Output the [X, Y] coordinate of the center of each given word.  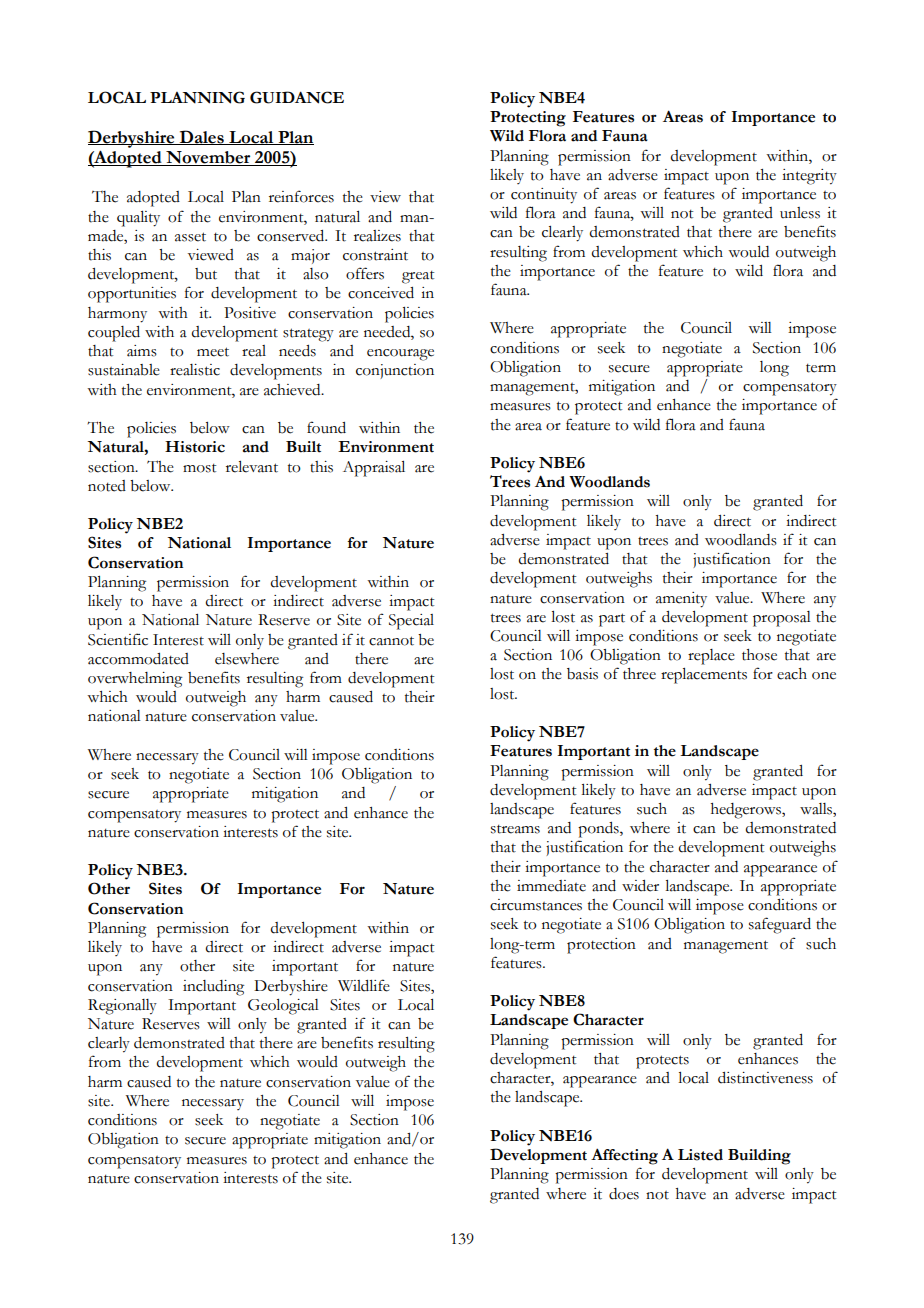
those [759, 655]
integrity [809, 177]
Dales [202, 137]
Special [411, 622]
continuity [544, 196]
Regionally [122, 1007]
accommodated [138, 659]
